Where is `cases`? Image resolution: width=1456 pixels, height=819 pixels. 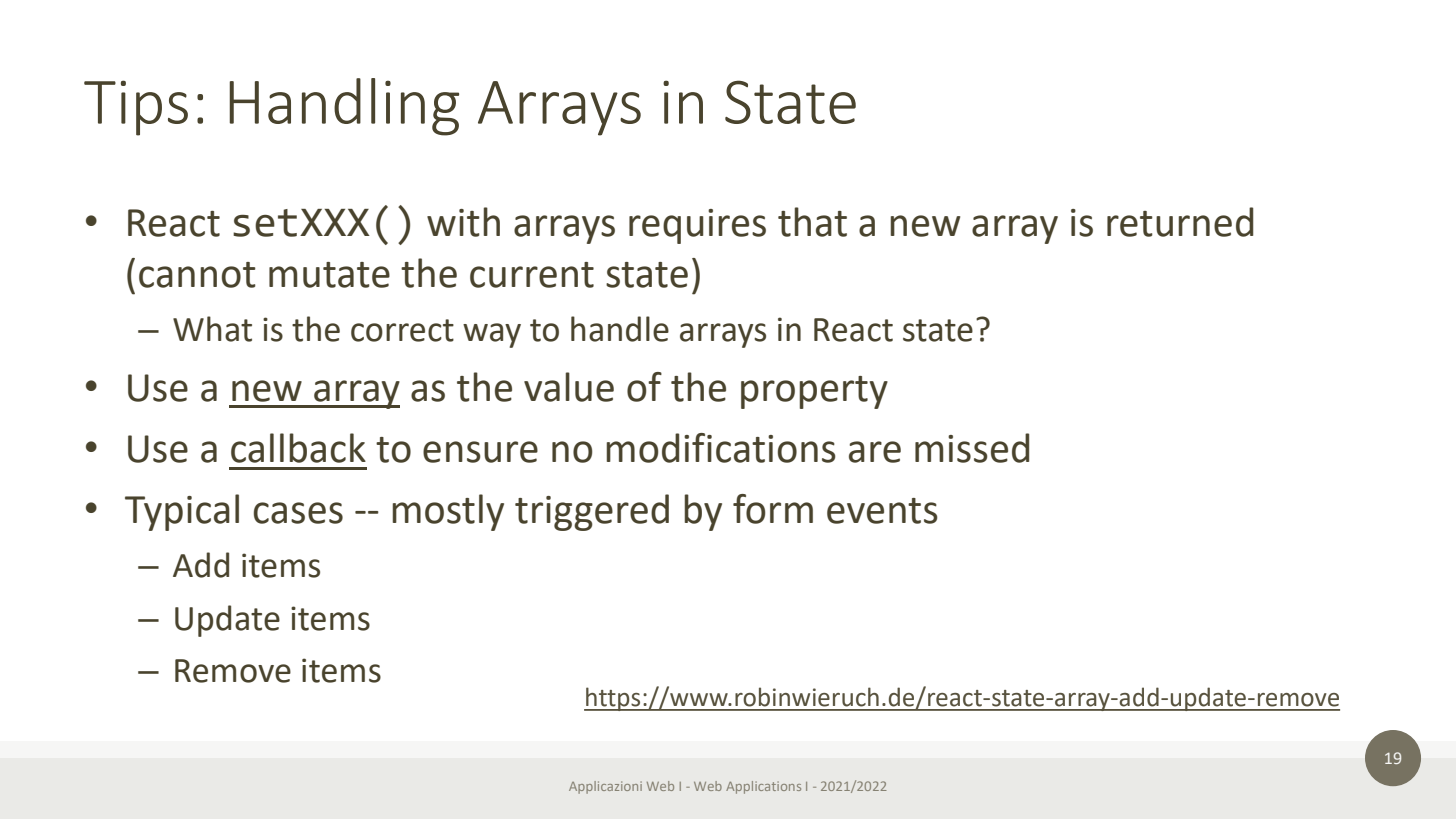
cases is located at coordinates (298, 513).
